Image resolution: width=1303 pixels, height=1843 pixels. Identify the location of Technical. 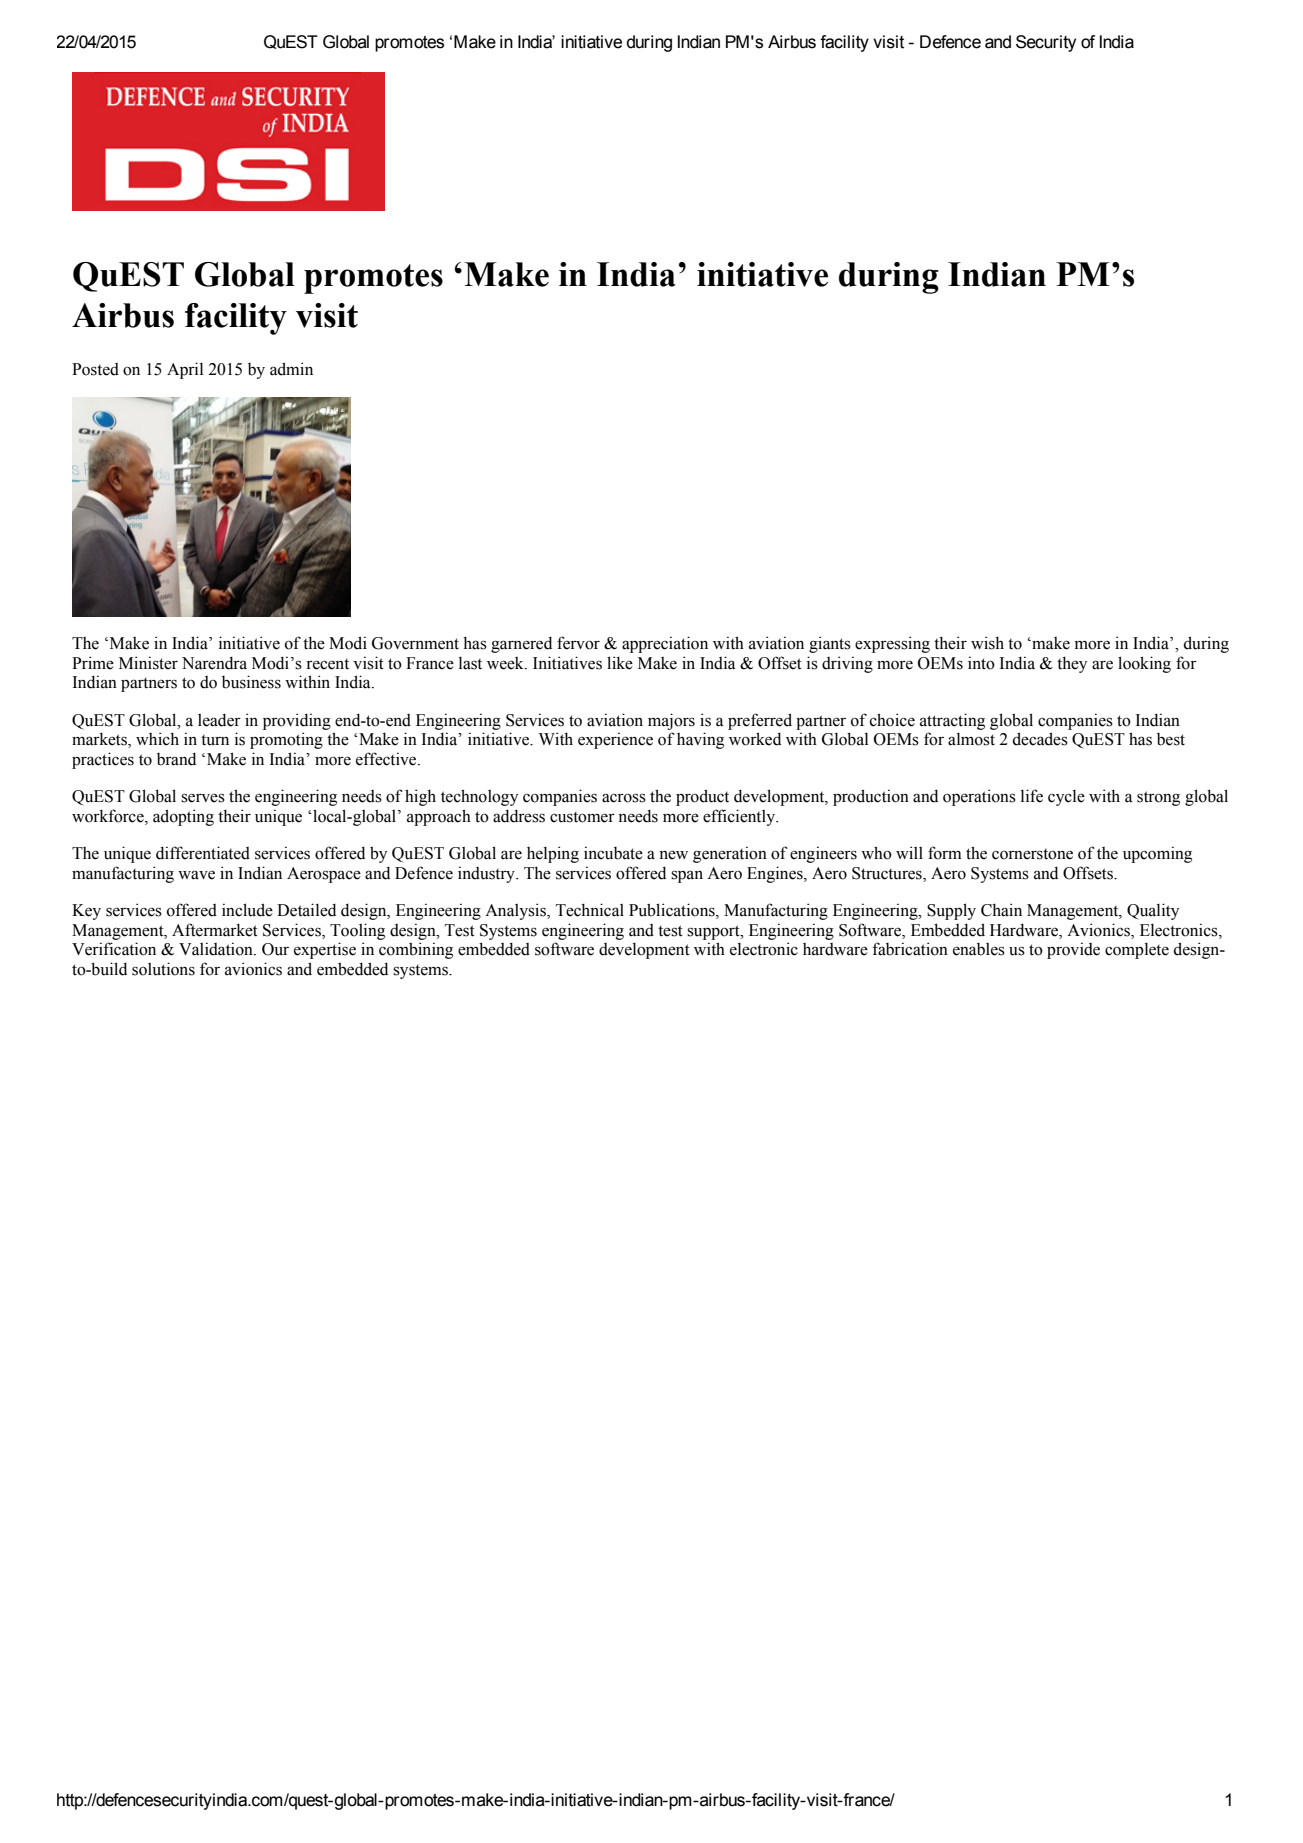
(590, 910).
